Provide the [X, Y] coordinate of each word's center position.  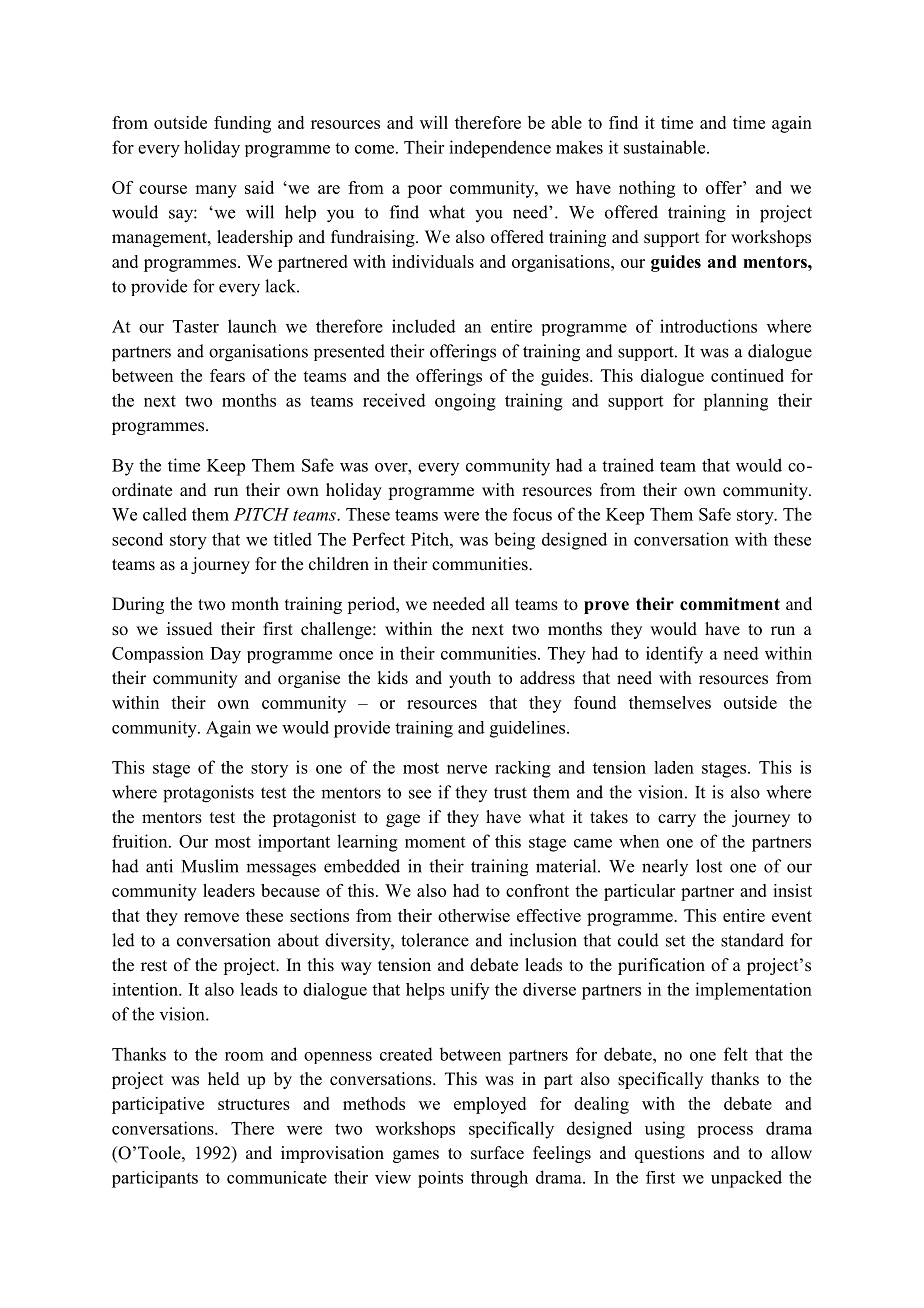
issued [190, 629]
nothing [647, 189]
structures [254, 1104]
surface [497, 1153]
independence [500, 149]
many [216, 191]
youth [470, 679]
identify [674, 655]
